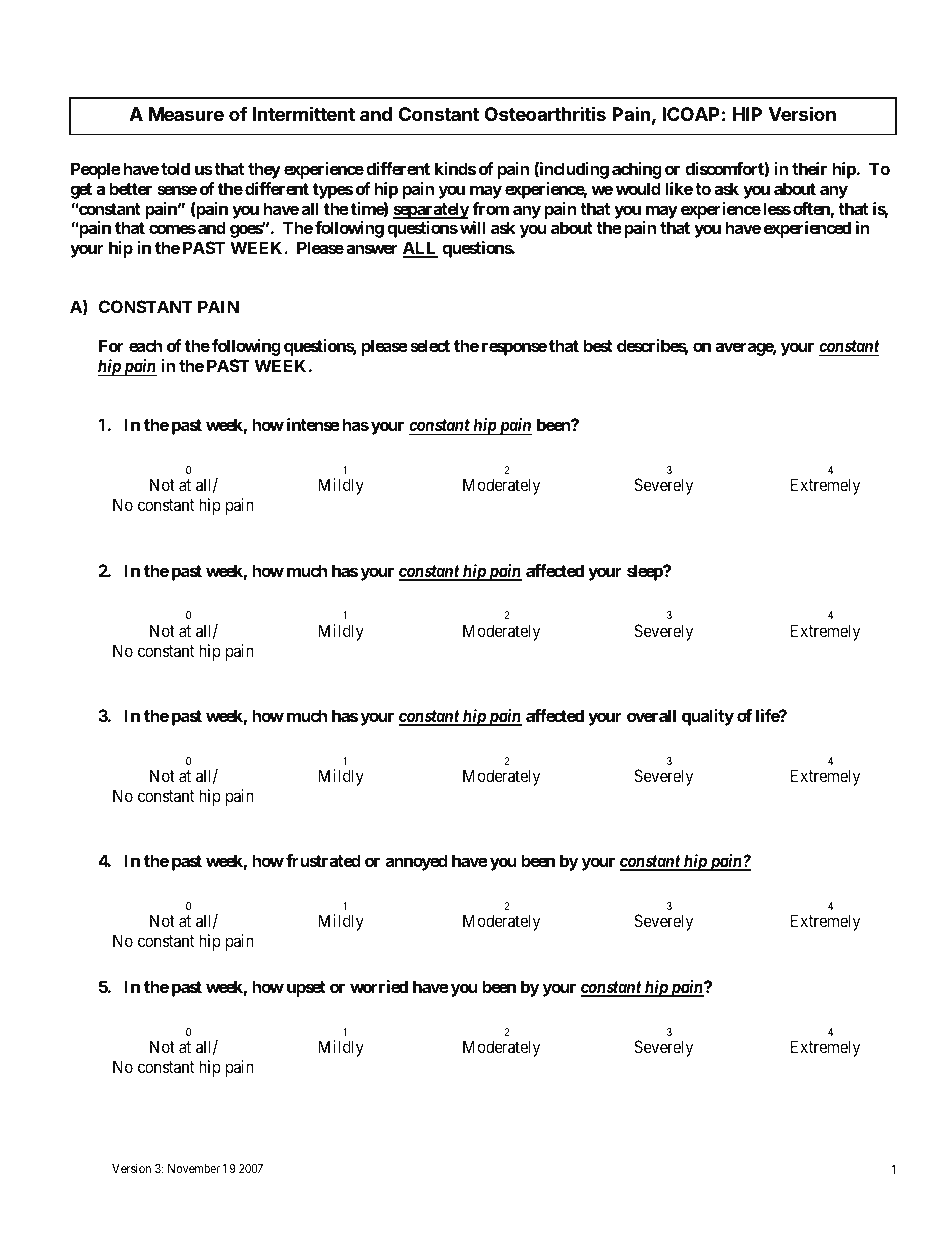  I want to click on from, so click(490, 208).
